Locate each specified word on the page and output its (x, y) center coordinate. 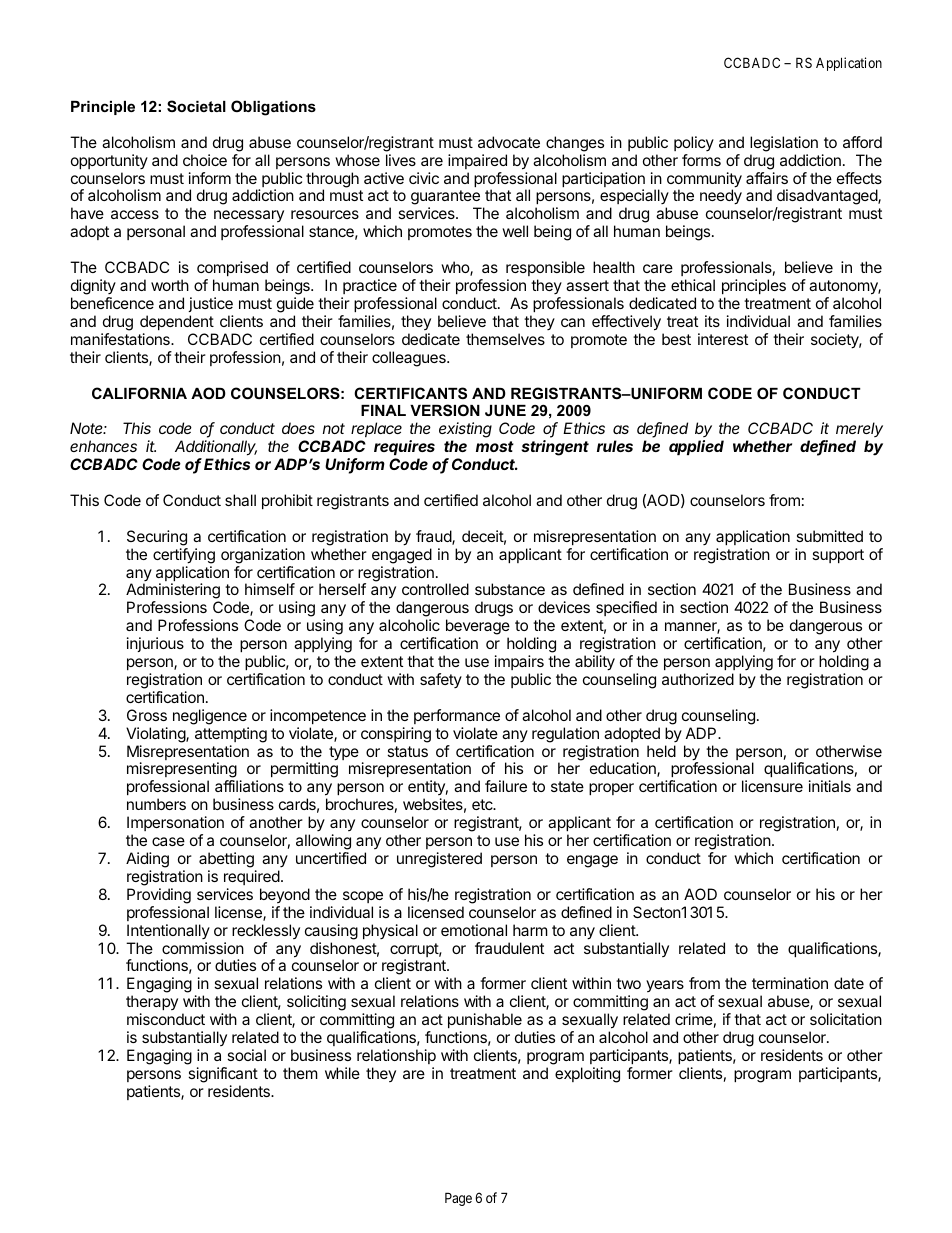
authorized (698, 679)
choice (205, 160)
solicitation (846, 1019)
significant (223, 1075)
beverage (478, 628)
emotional (474, 930)
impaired (477, 161)
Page (458, 1199)
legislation (784, 144)
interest (723, 339)
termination (790, 983)
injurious (155, 644)
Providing (159, 896)
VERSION (445, 410)
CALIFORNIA (139, 393)
